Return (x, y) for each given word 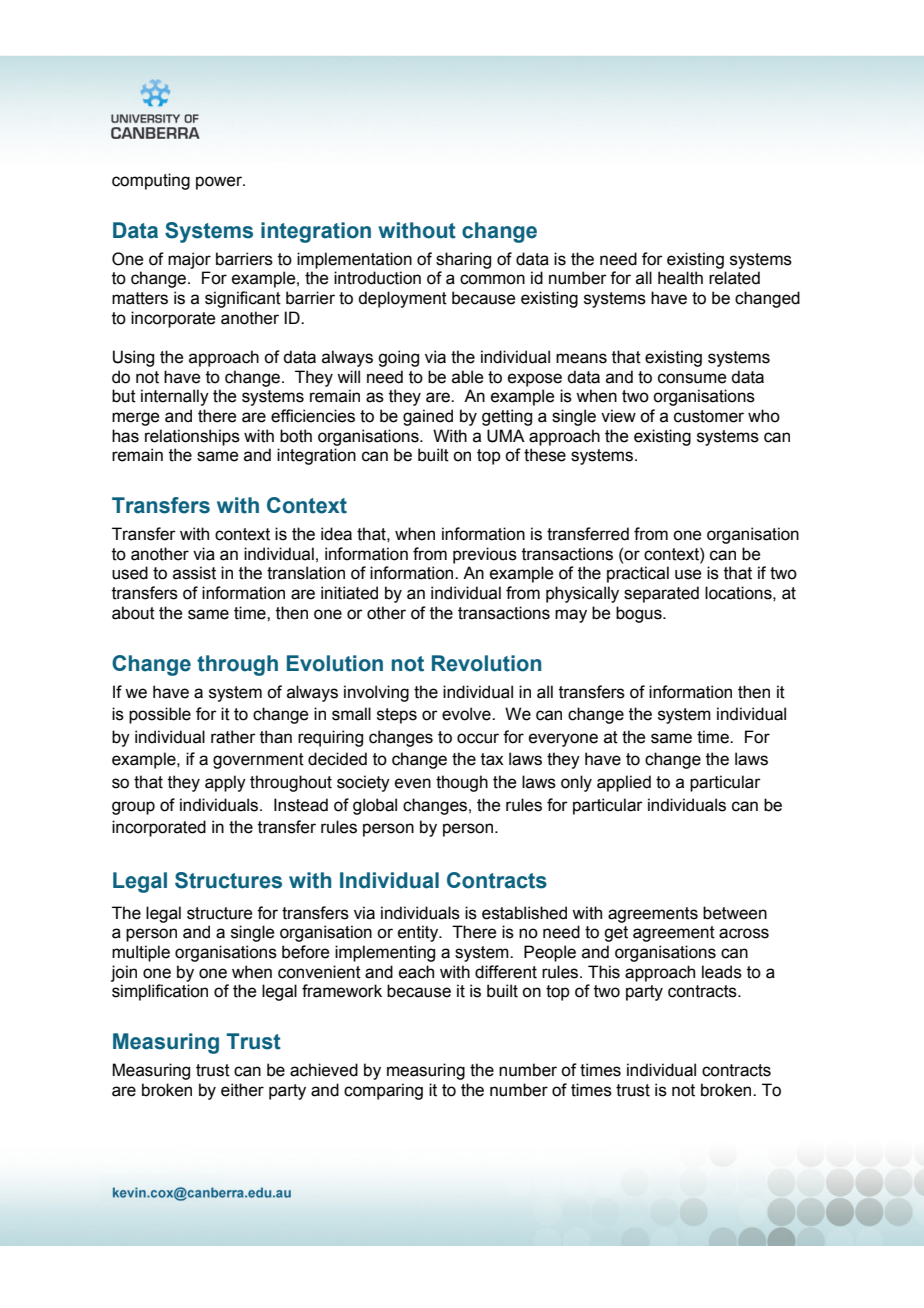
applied (624, 783)
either (242, 1090)
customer (709, 416)
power (220, 183)
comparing (383, 1091)
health (680, 278)
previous (485, 555)
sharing (463, 260)
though (462, 783)
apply (225, 783)
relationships (192, 437)
